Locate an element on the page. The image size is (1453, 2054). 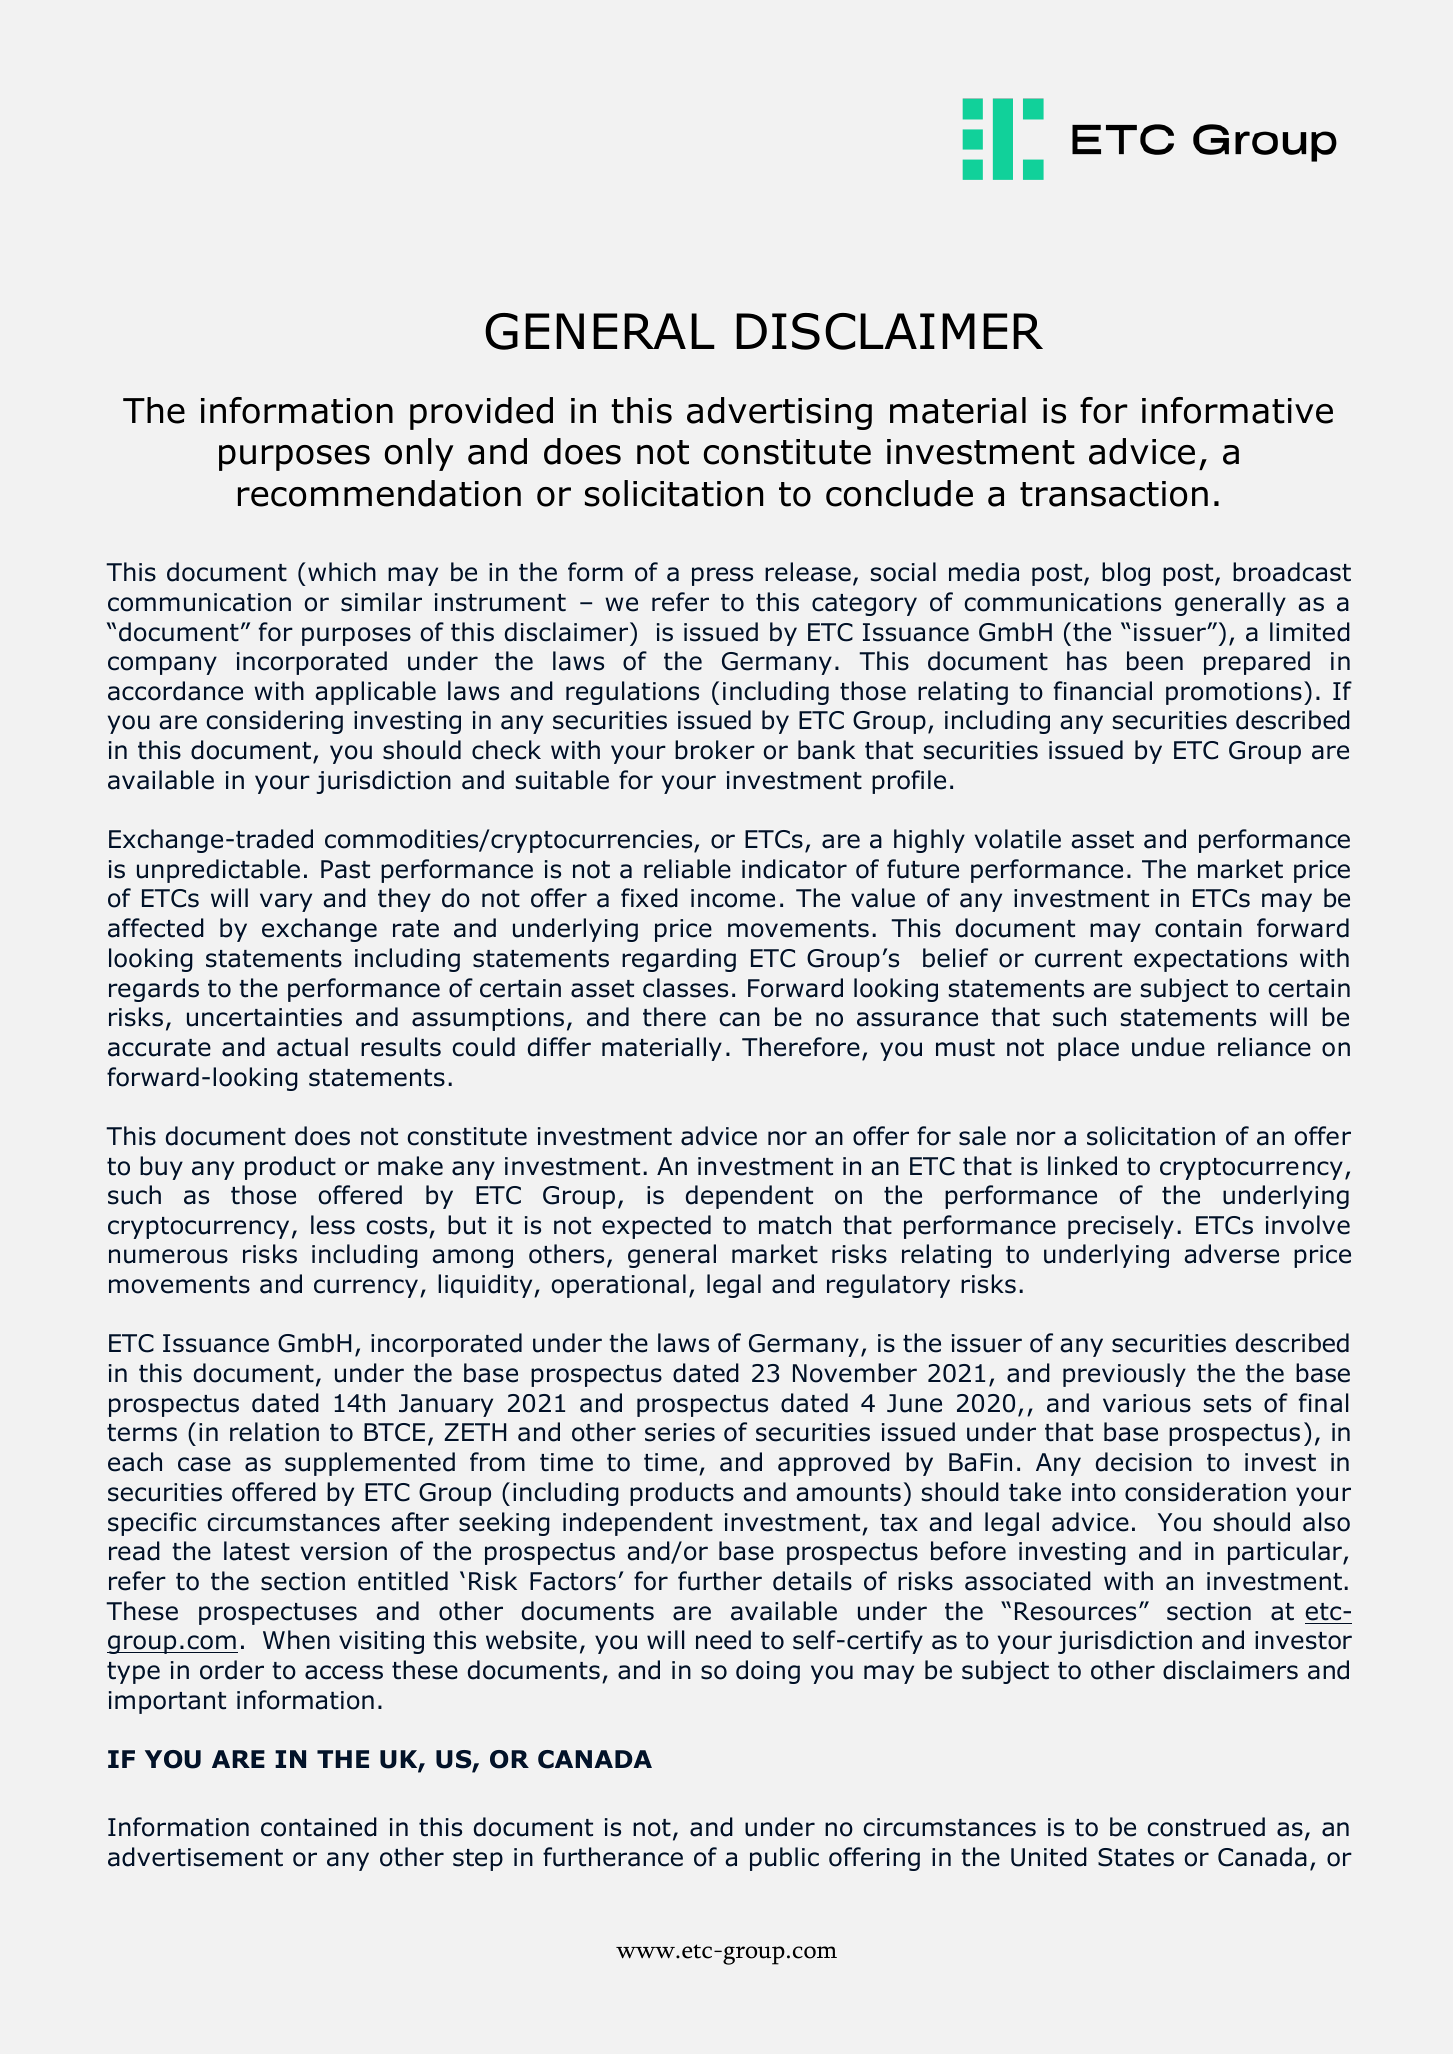
construed is located at coordinates (1206, 1827).
